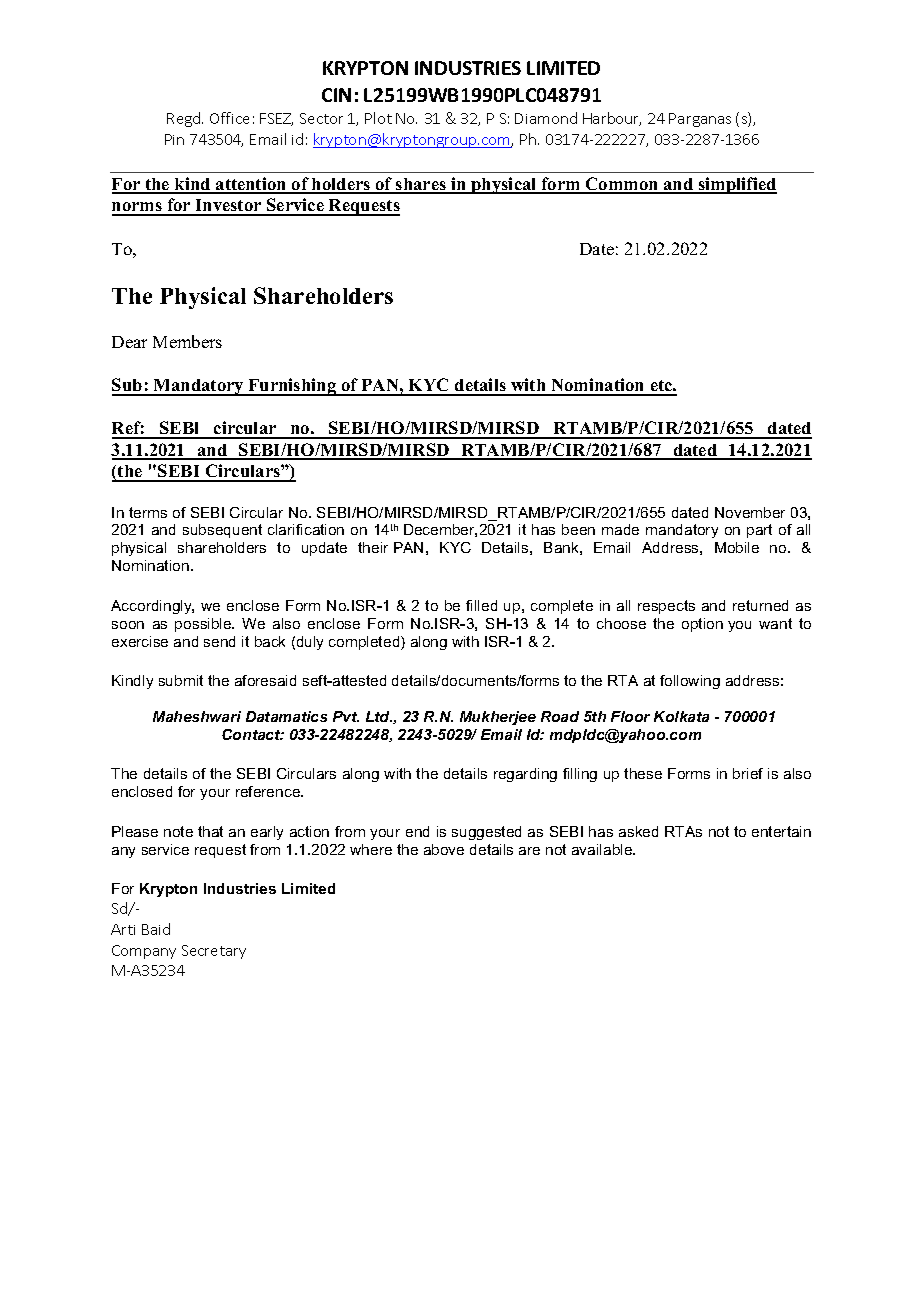  Describe the element at coordinates (222, 531) in the screenshot. I see `subsequent` at that location.
